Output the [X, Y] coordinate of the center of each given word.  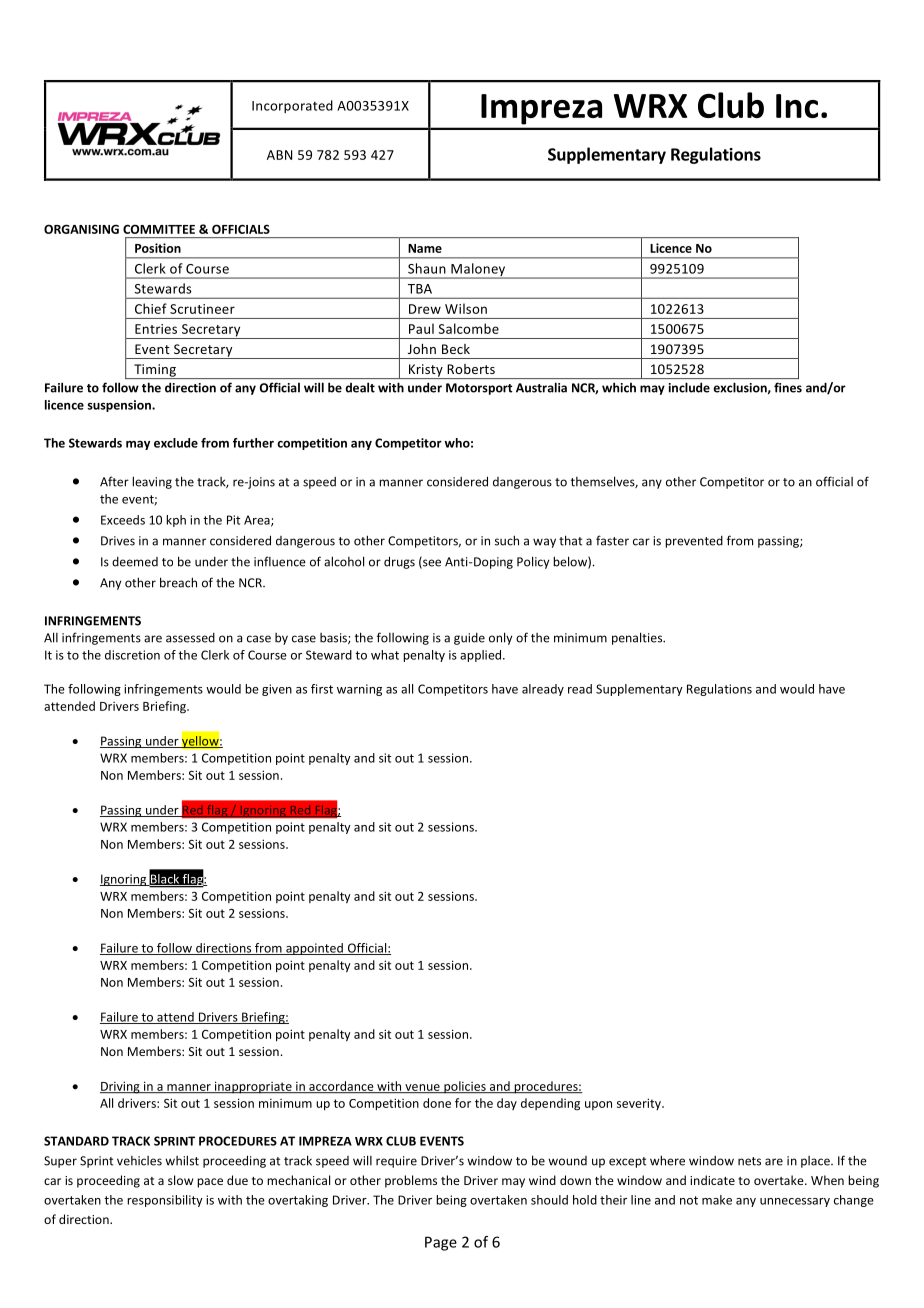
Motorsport [479, 389]
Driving [121, 1087]
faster [612, 540]
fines [788, 387]
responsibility [165, 1201]
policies [465, 1087]
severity [640, 1104]
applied [482, 656]
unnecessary [795, 1202]
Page [441, 1243]
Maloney [478, 271]
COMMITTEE [159, 229]
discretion [132, 655]
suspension [120, 406]
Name [425, 248]
